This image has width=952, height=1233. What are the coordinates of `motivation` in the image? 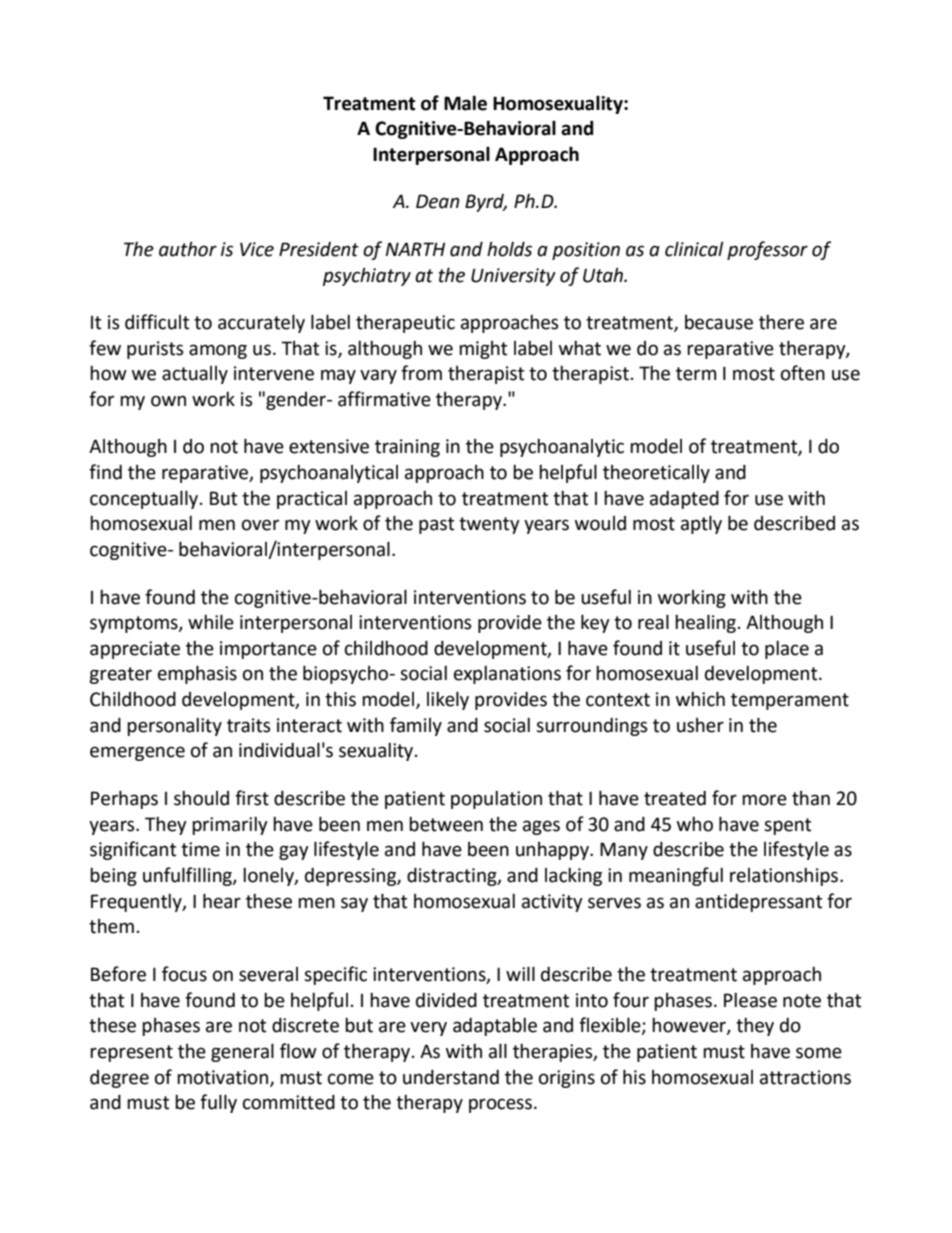 It's located at (224, 1078).
